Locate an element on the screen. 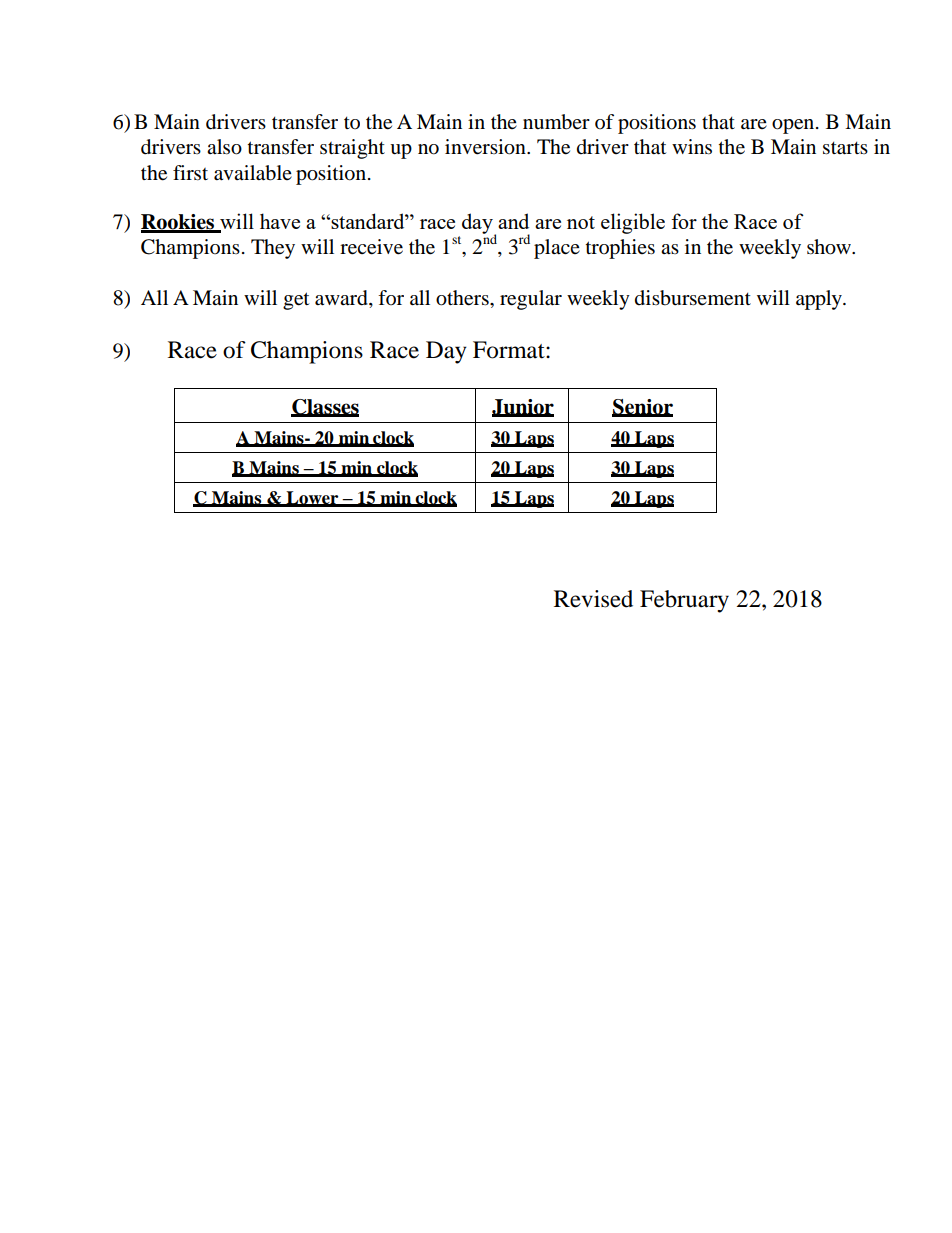  Senior is located at coordinates (642, 407).
